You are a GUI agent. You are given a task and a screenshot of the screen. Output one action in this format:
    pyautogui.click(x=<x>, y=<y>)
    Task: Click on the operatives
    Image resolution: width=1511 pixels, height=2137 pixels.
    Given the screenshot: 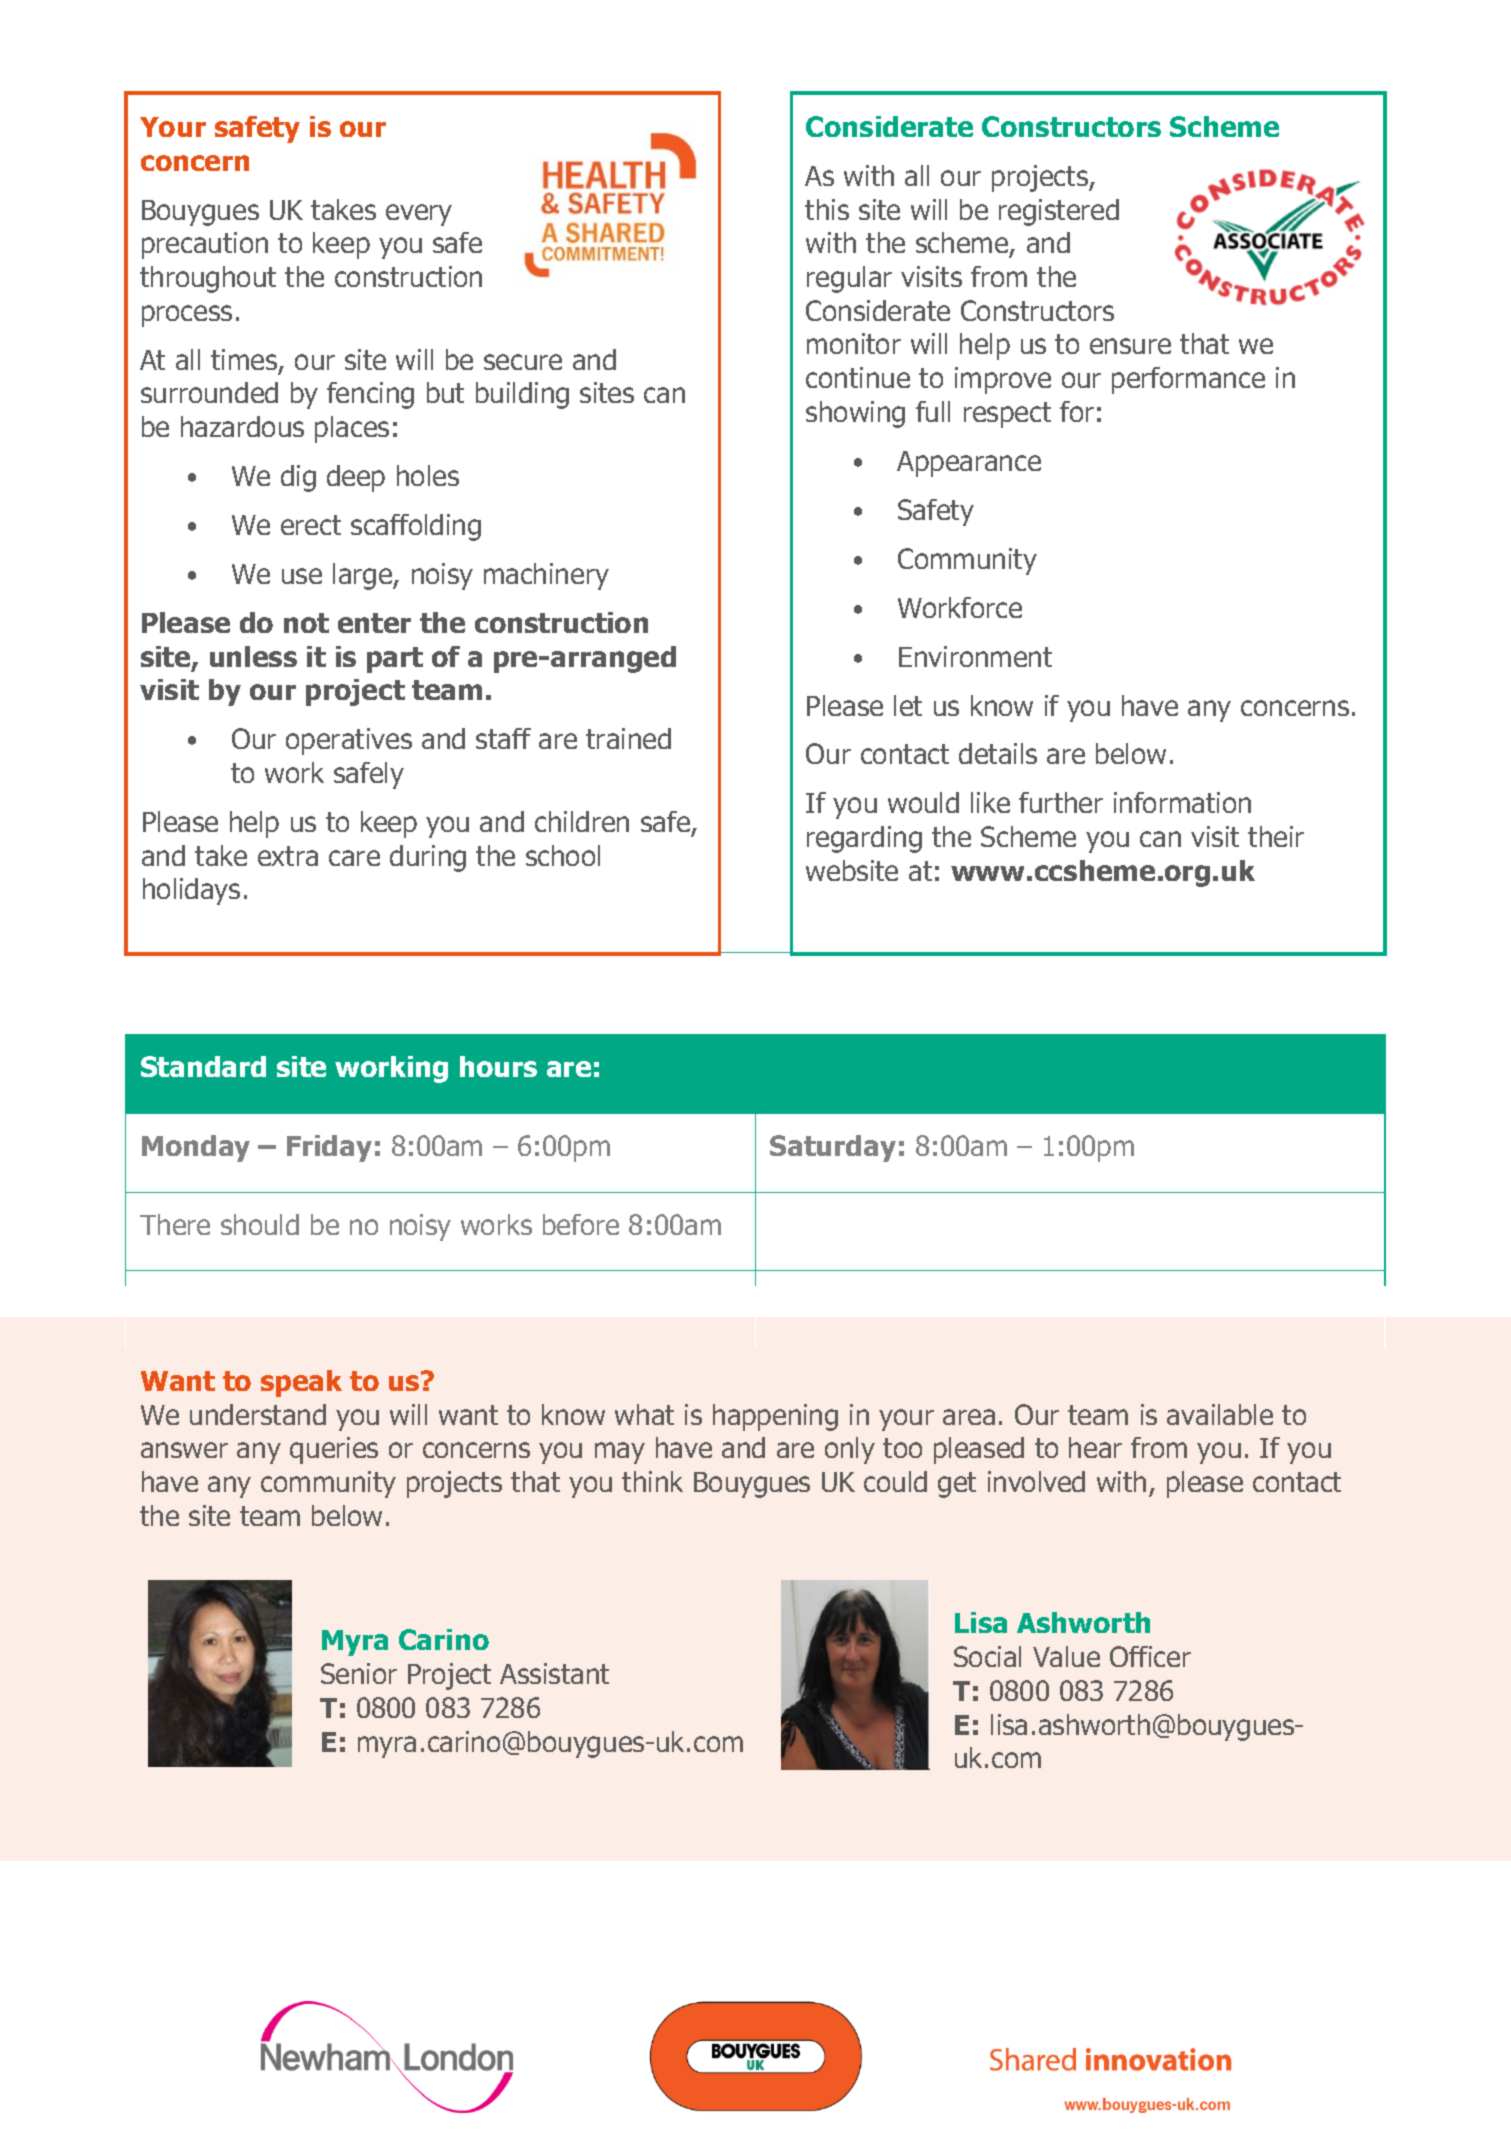 What is the action you would take?
    pyautogui.click(x=349, y=741)
